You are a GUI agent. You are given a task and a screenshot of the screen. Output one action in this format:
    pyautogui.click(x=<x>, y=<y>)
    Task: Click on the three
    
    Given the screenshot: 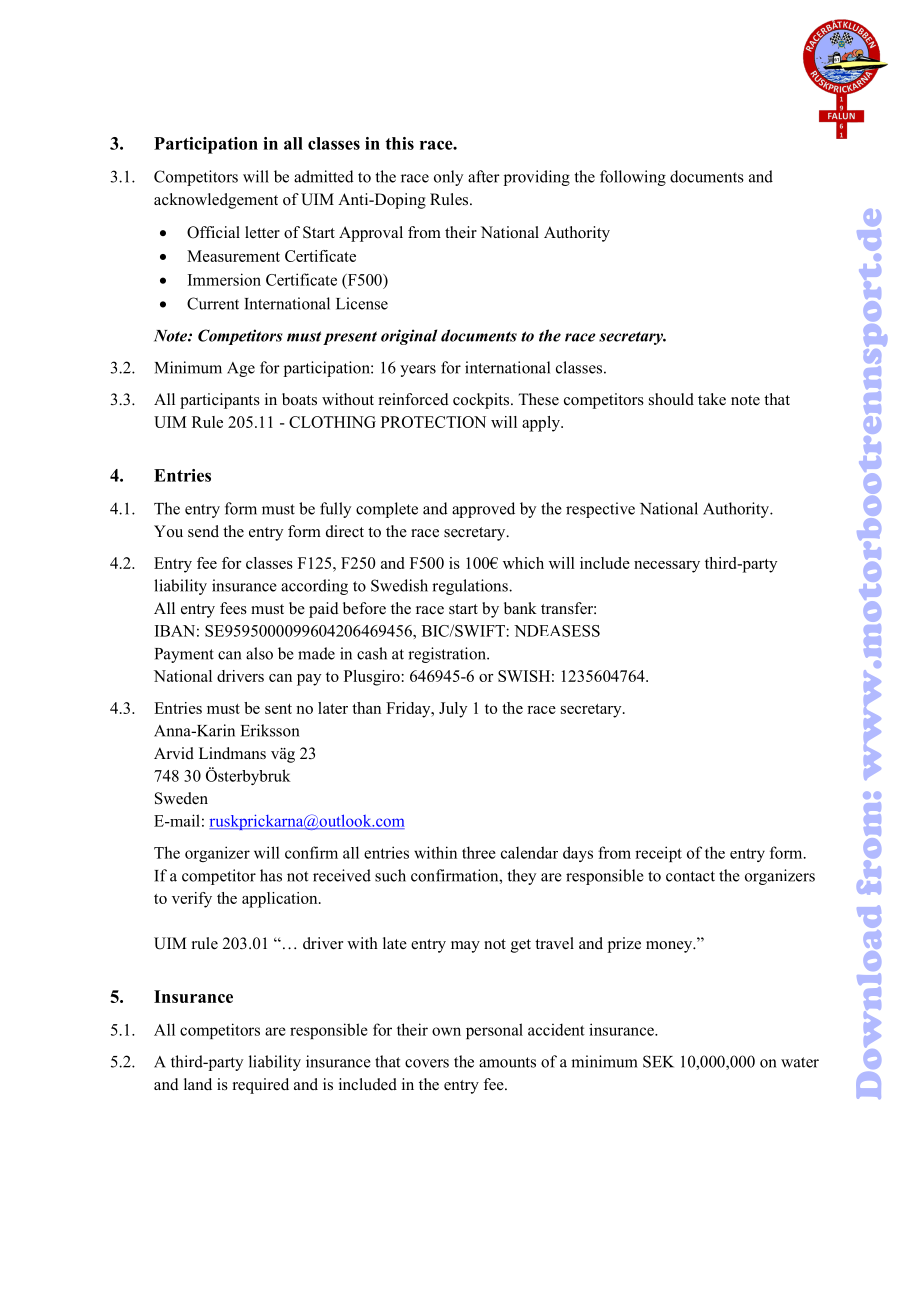 What is the action you would take?
    pyautogui.click(x=479, y=852)
